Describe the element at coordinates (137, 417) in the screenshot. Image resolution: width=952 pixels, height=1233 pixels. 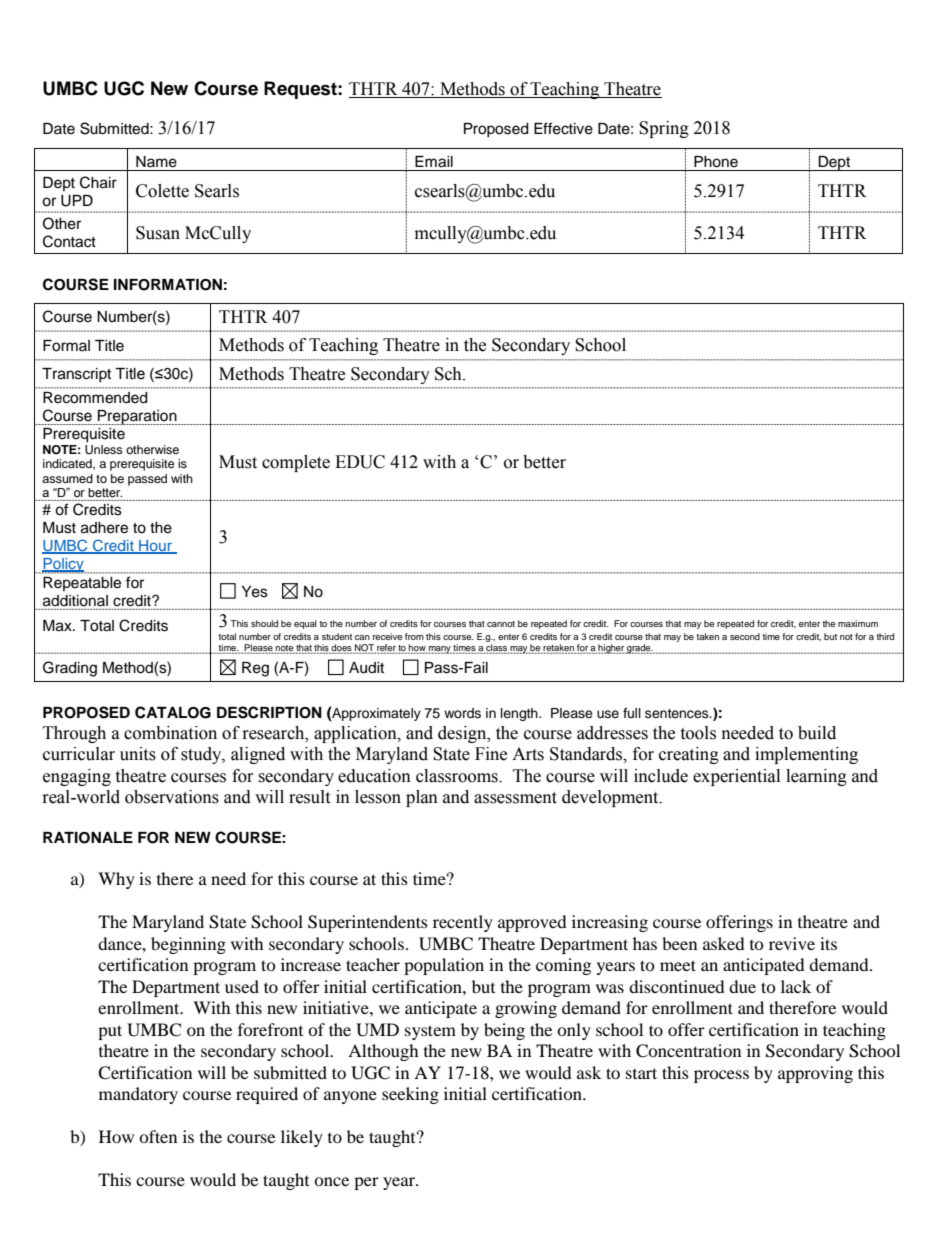
I see `Preparation` at that location.
